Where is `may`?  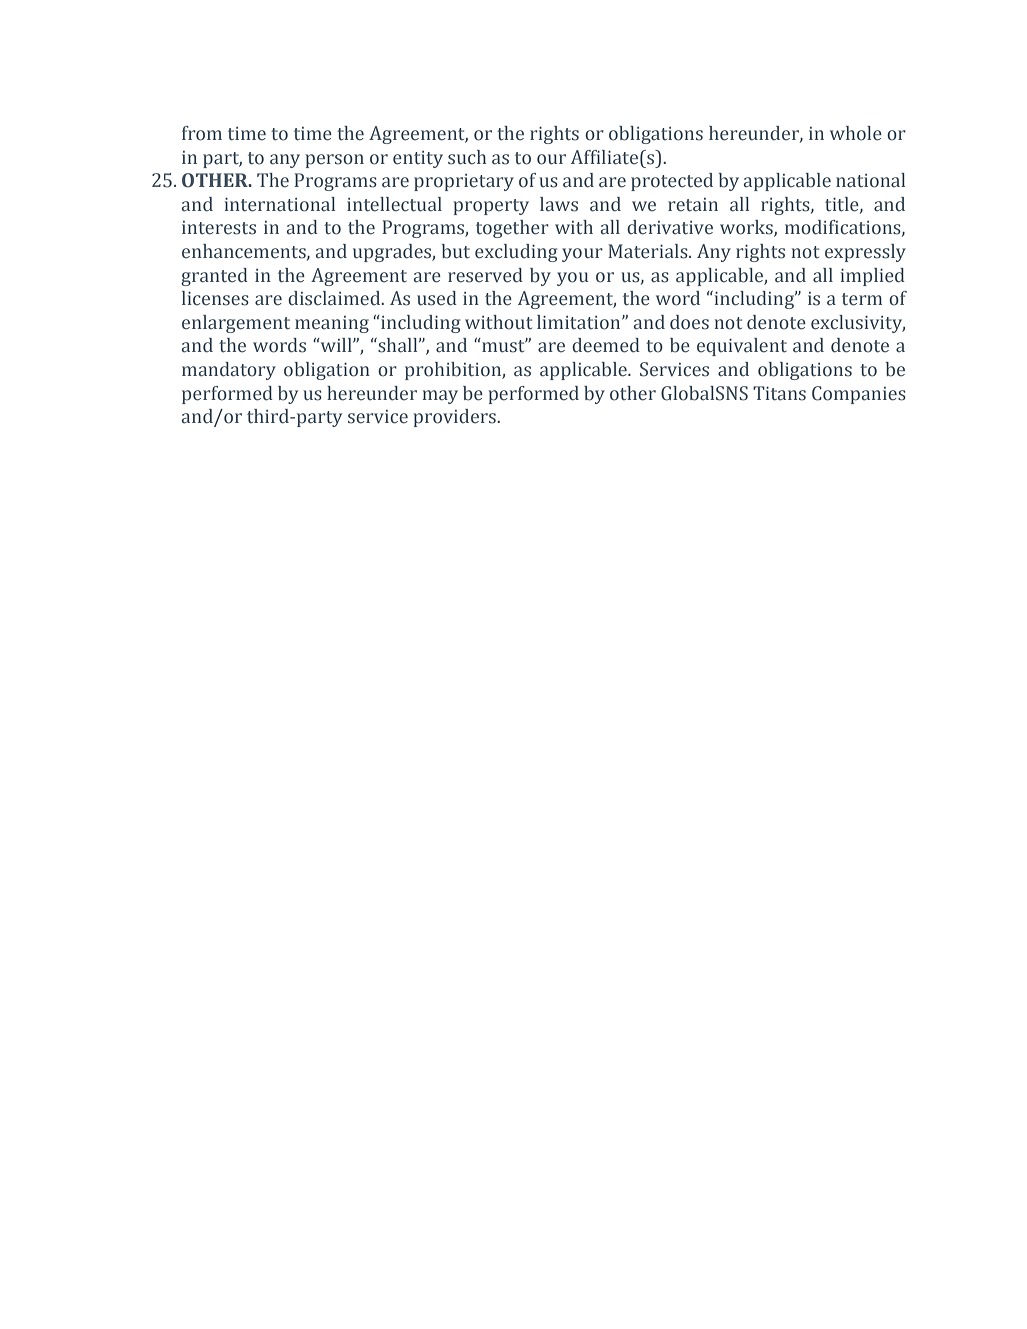 may is located at coordinates (440, 397).
